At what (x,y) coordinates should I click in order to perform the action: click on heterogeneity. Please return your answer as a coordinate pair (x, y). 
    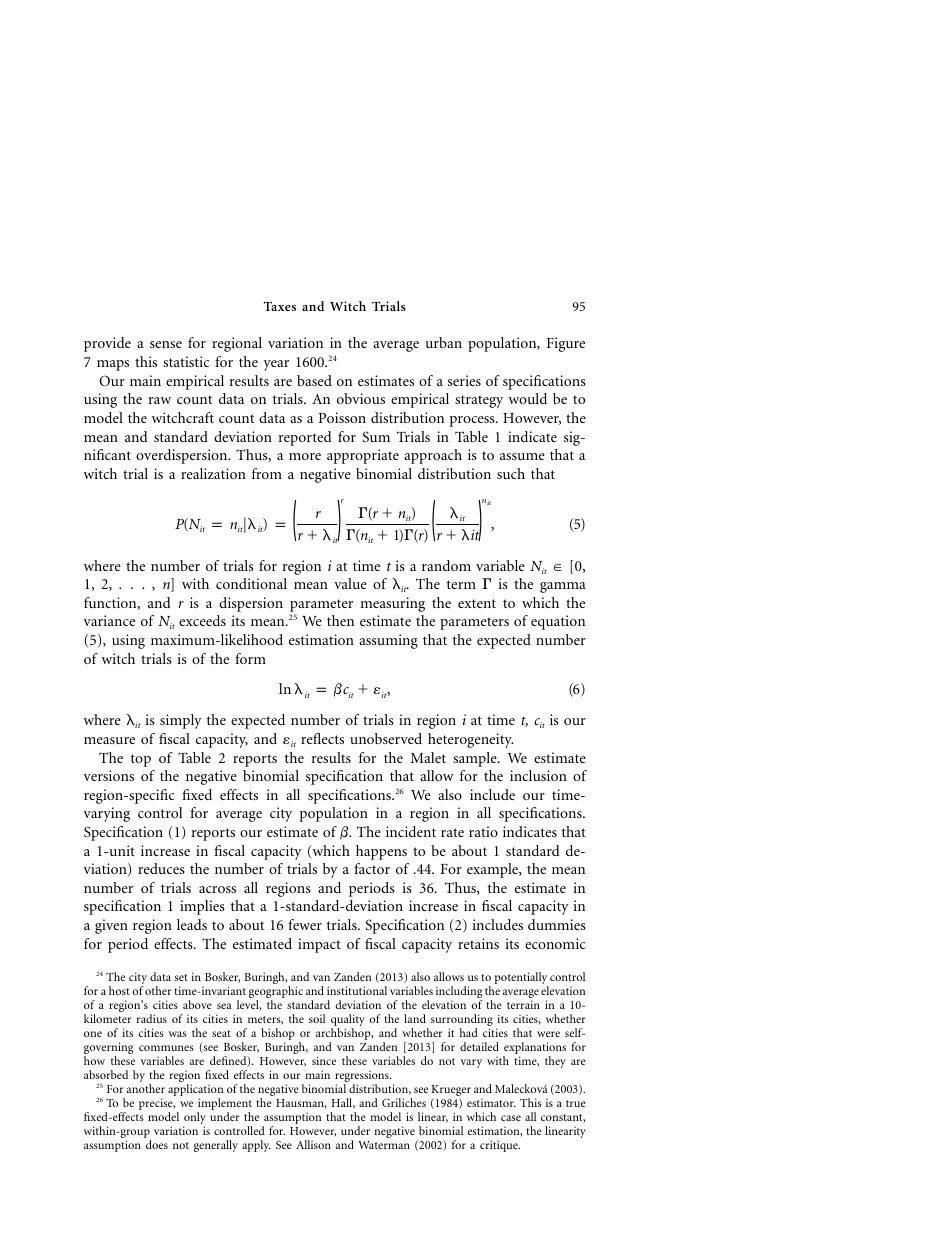
    Looking at the image, I should click on (470, 740).
